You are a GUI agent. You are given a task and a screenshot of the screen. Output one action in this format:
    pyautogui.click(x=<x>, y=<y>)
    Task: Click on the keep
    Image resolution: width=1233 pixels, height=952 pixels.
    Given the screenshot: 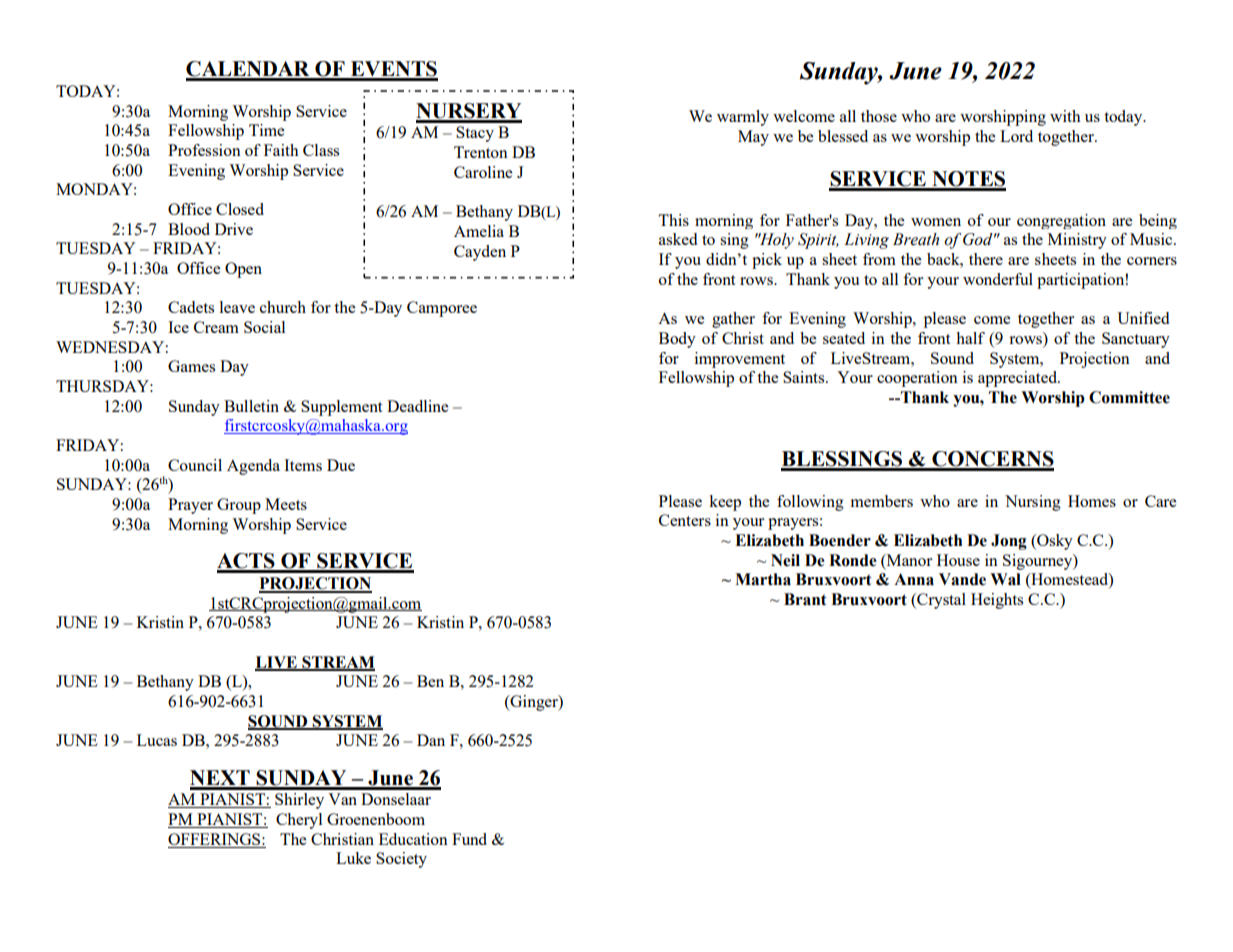 What is the action you would take?
    pyautogui.click(x=725, y=503)
